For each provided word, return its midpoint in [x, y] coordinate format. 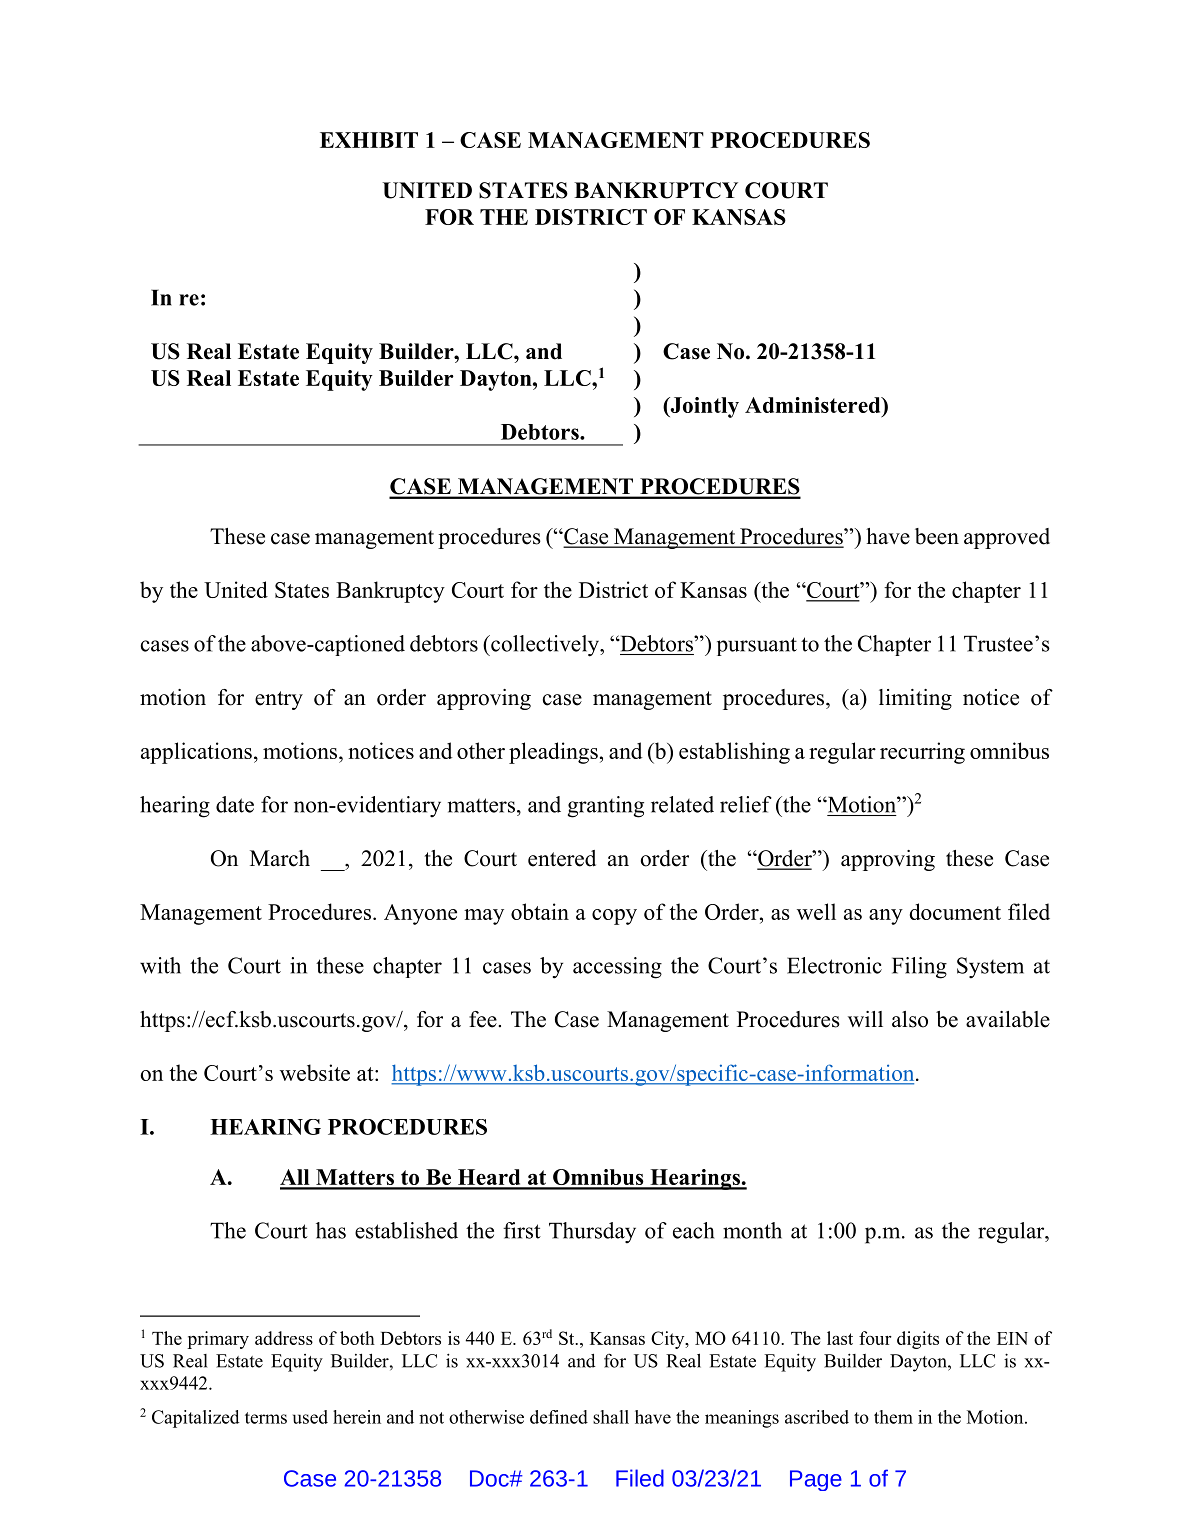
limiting [915, 699]
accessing [617, 968]
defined [559, 1417]
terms [266, 1418]
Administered [814, 405]
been [937, 536]
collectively [545, 646]
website [315, 1072]
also [910, 1019]
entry [279, 700]
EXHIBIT [369, 140]
